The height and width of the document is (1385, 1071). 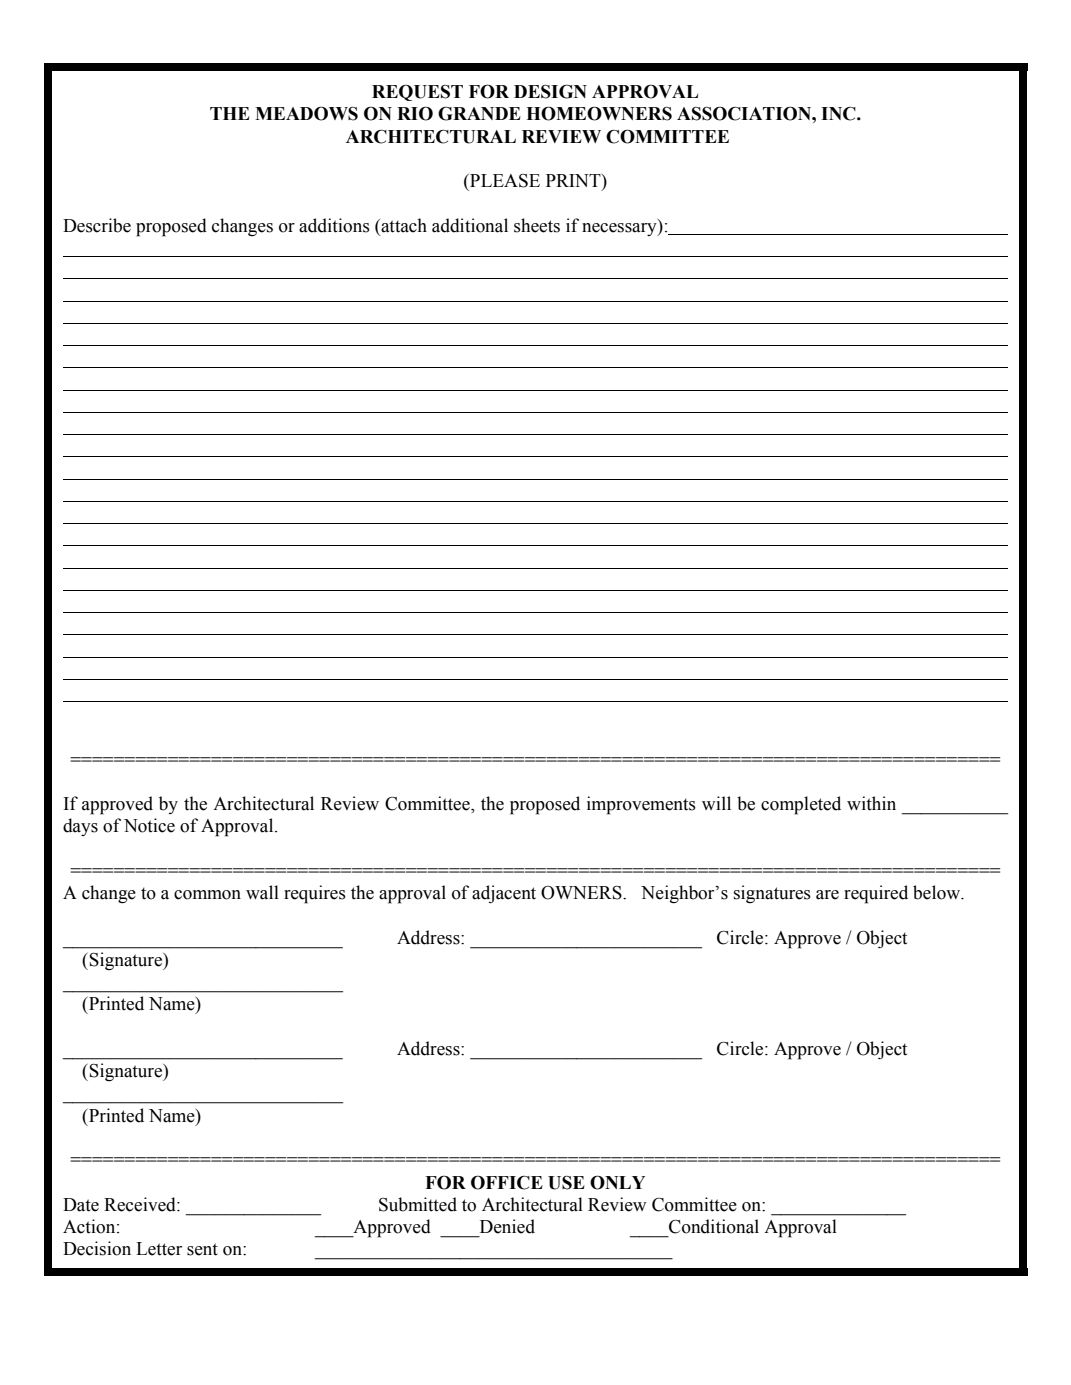 What do you see at coordinates (479, 113) in the document?
I see `GRANDE` at bounding box center [479, 113].
